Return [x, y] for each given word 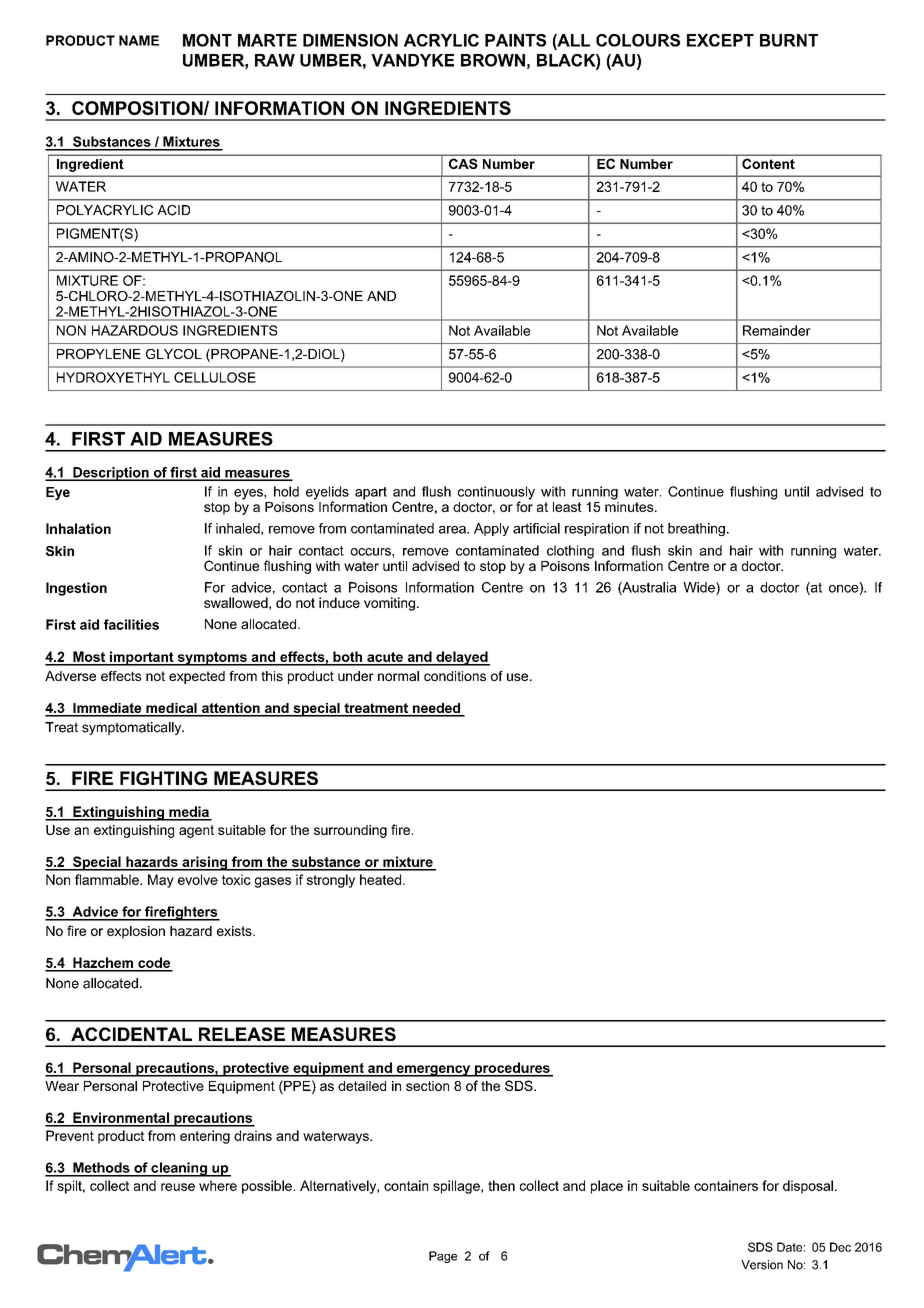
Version [762, 1265]
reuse [178, 1187]
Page [443, 1257]
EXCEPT [720, 40]
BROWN [493, 60]
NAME [139, 40]
